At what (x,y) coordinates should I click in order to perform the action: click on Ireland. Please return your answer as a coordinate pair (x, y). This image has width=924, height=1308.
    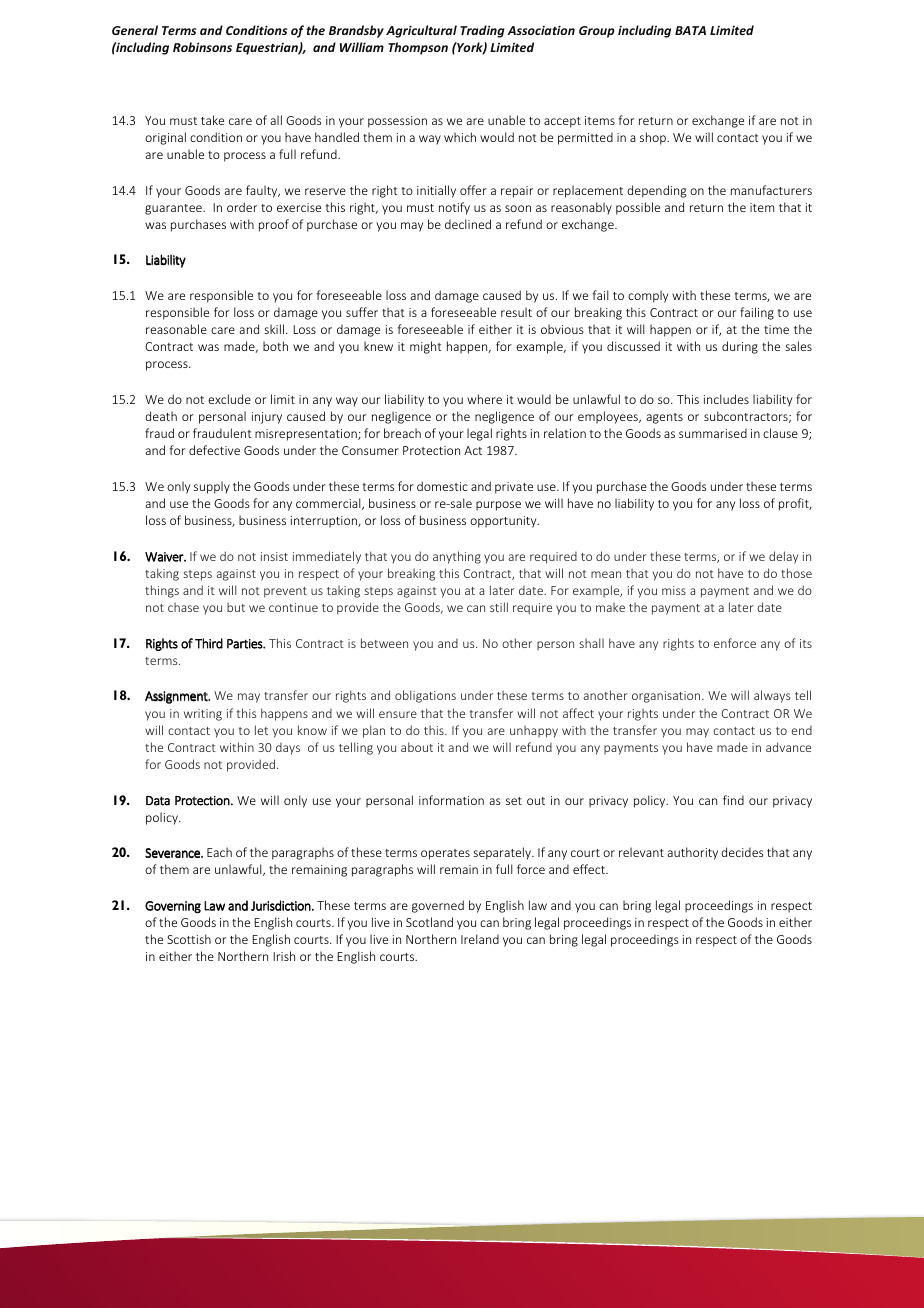
    Looking at the image, I should click on (480, 939).
